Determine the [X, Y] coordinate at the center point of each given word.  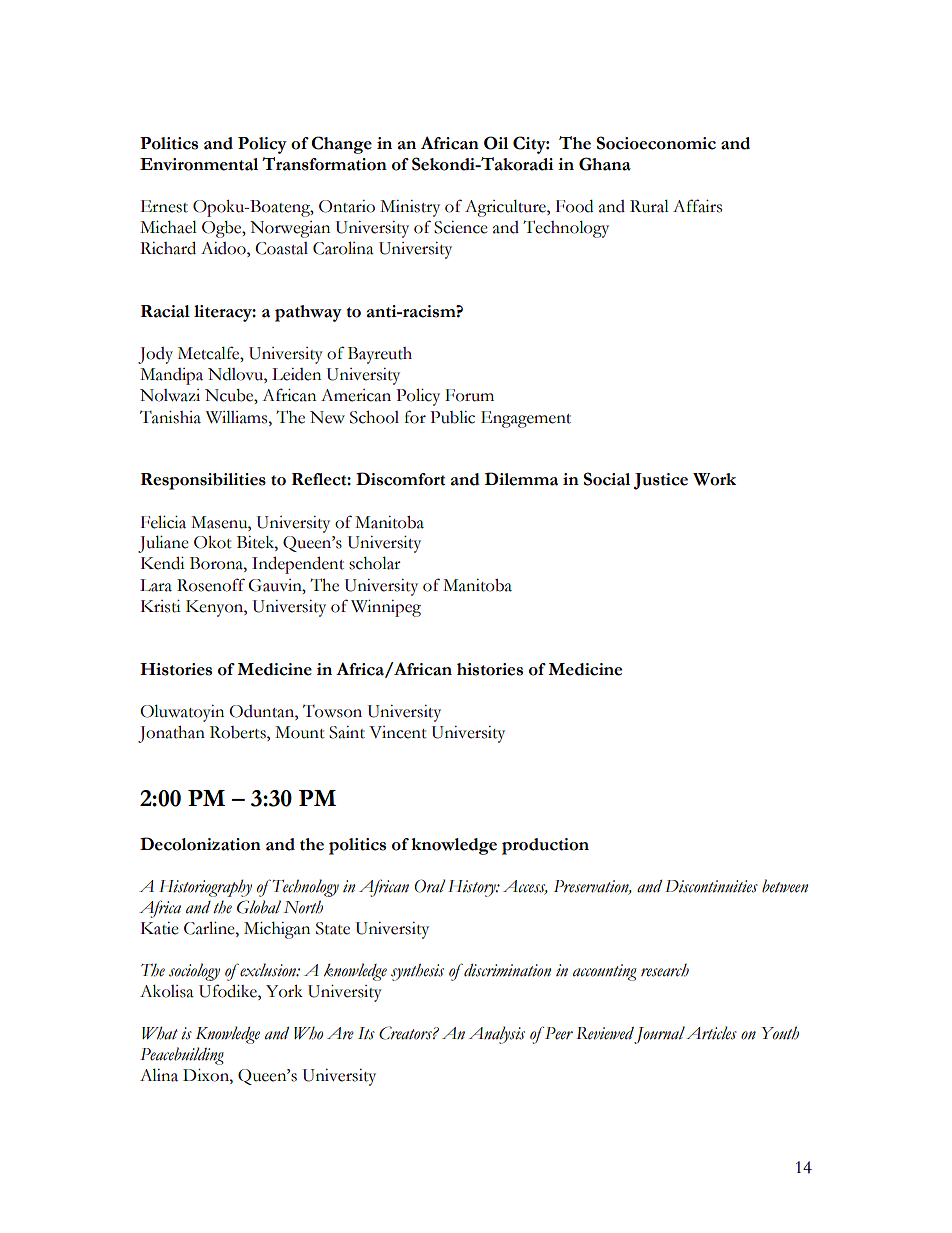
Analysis [496, 1035]
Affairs [697, 206]
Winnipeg [386, 608]
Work [714, 479]
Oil [496, 143]
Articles [711, 1033]
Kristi [161, 606]
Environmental [199, 164]
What [160, 1033]
